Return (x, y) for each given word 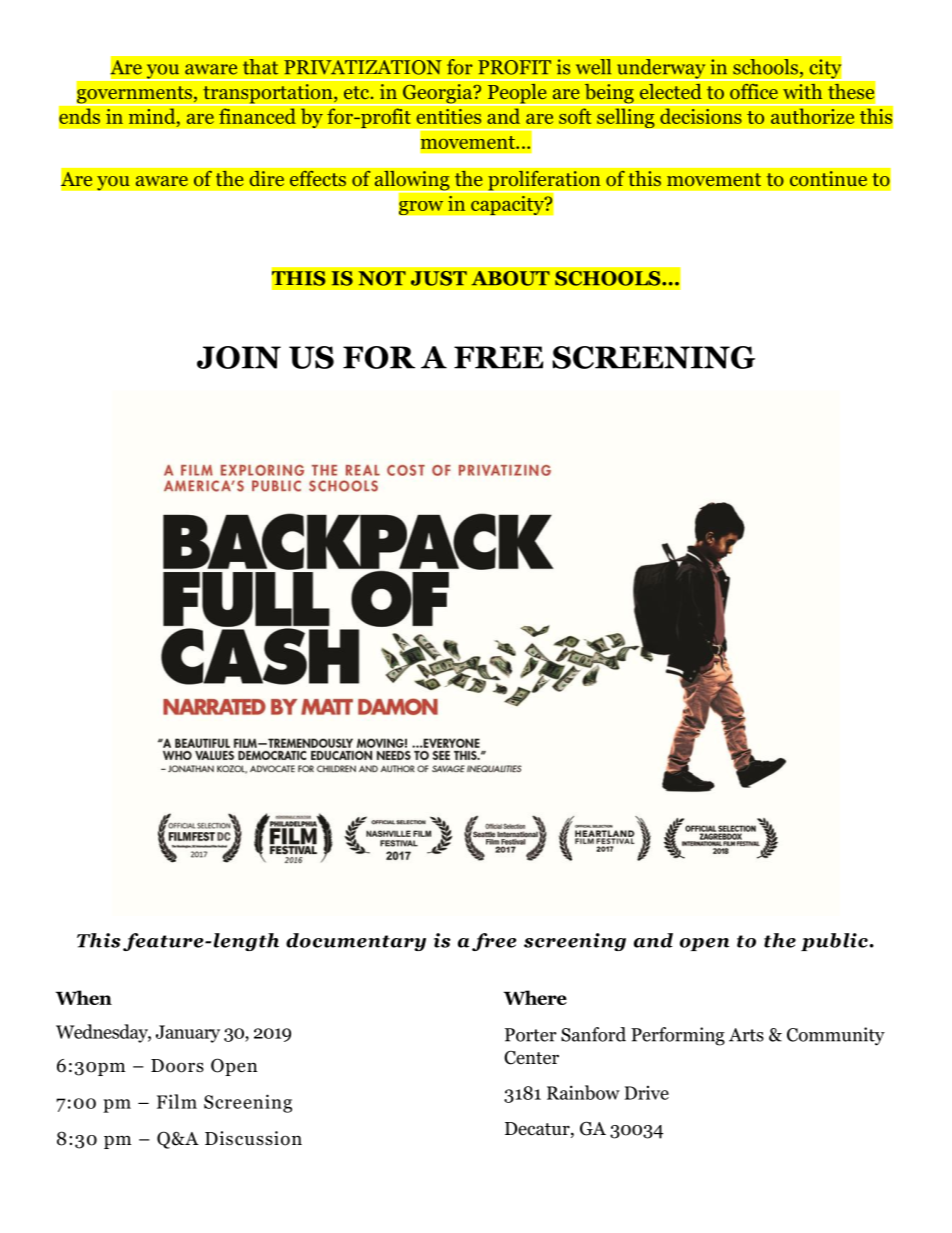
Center (531, 1057)
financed (257, 116)
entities (449, 116)
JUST (439, 278)
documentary (356, 942)
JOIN (239, 357)
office (754, 91)
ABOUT (510, 278)
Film (177, 1101)
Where (535, 997)
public (834, 942)
